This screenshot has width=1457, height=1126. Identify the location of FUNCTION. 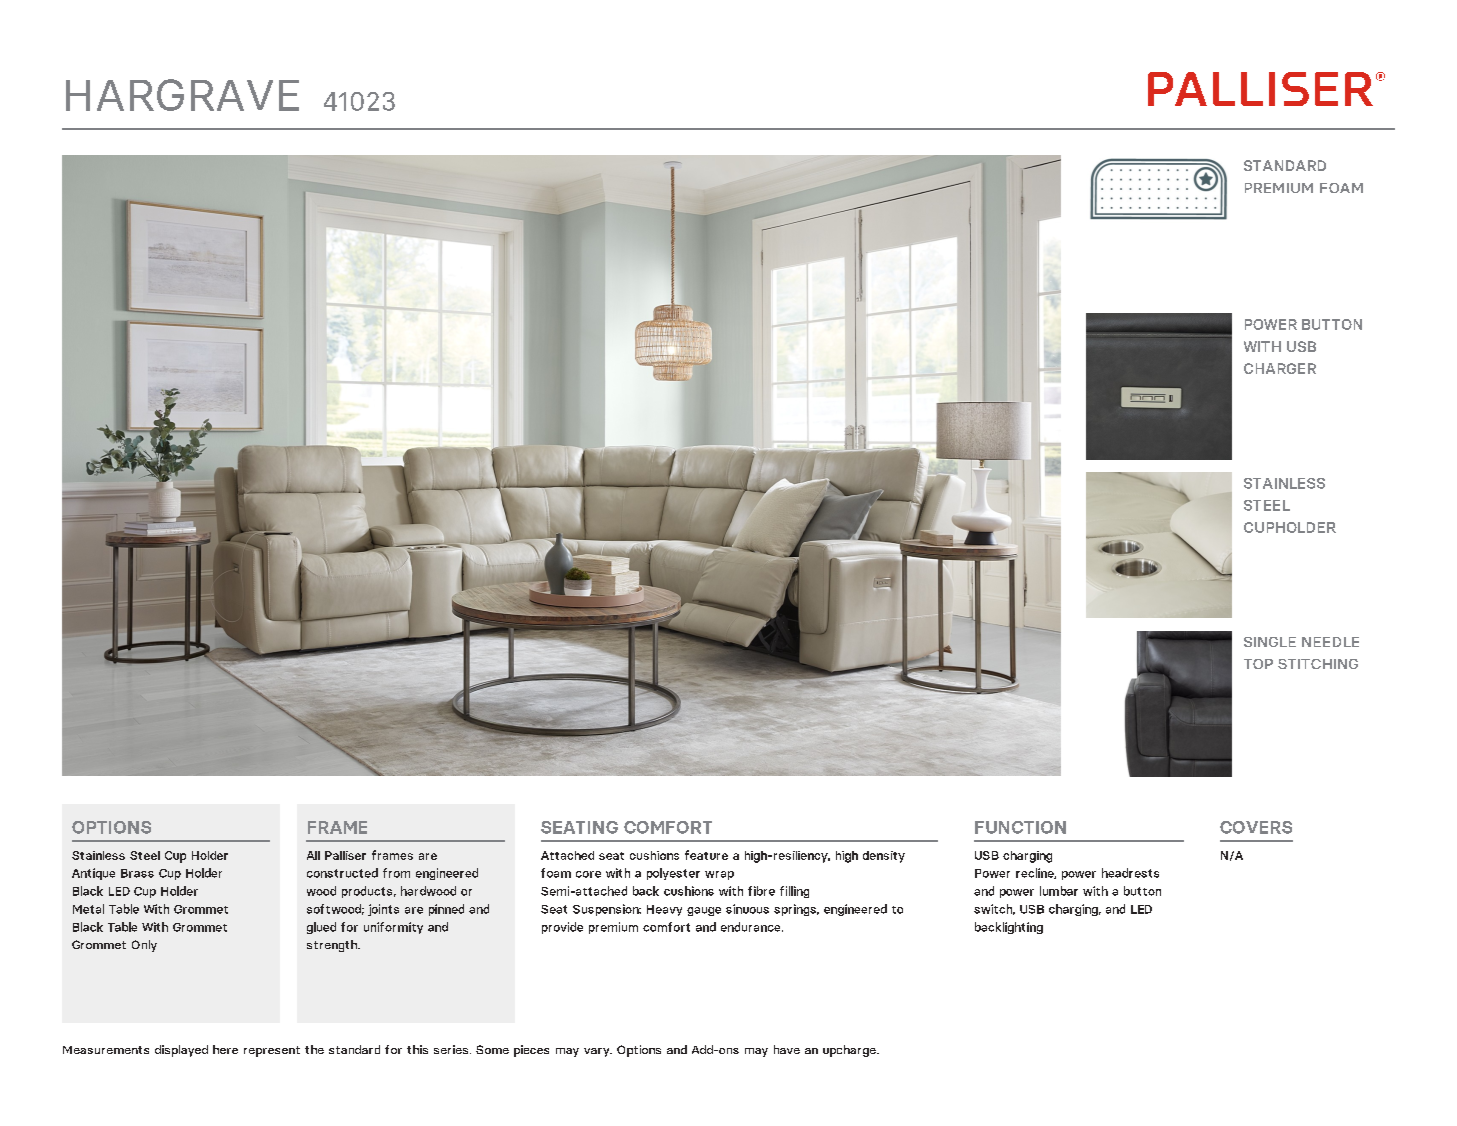
(1020, 827).
